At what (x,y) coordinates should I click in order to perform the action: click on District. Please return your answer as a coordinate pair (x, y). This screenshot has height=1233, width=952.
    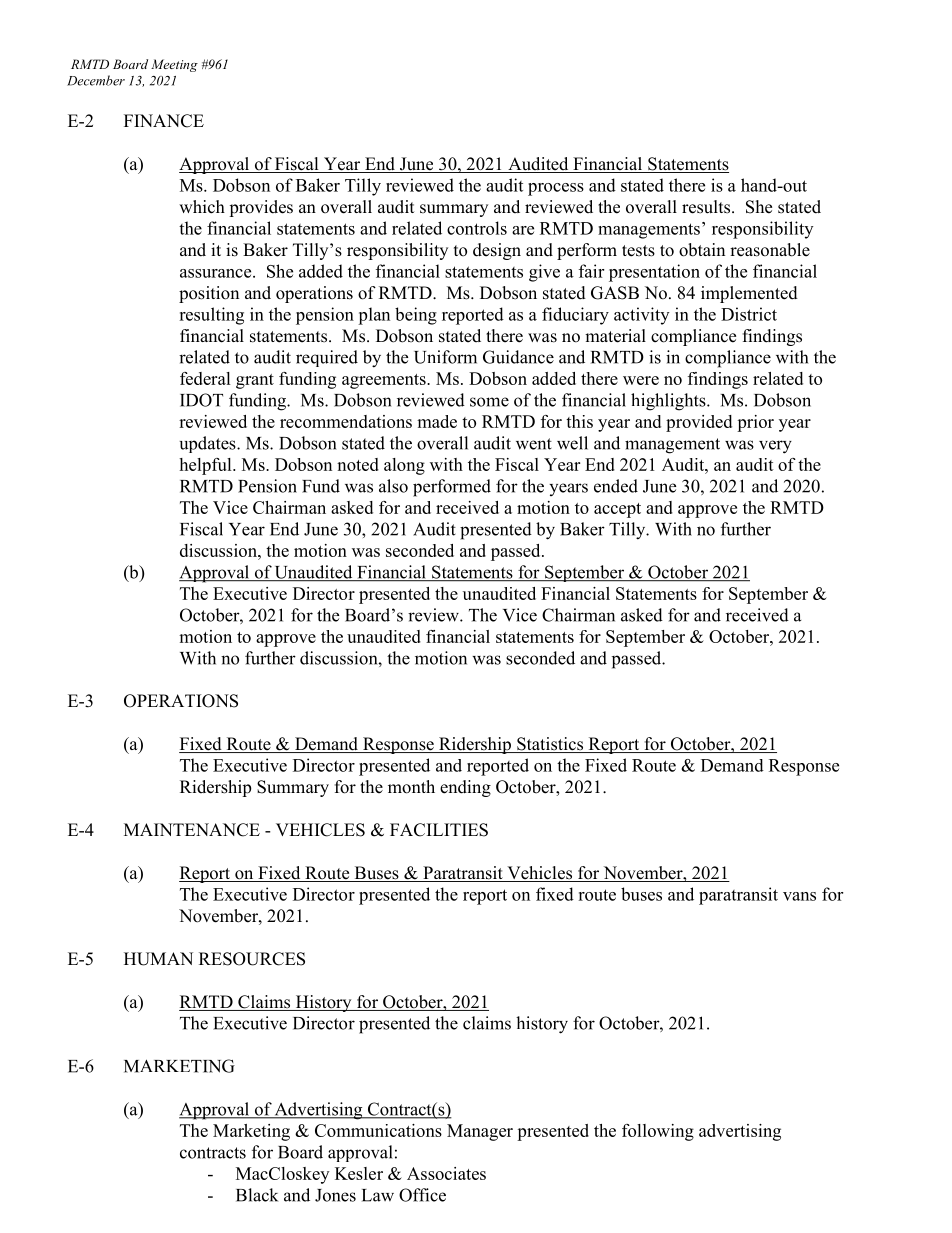
    Looking at the image, I should click on (749, 314).
